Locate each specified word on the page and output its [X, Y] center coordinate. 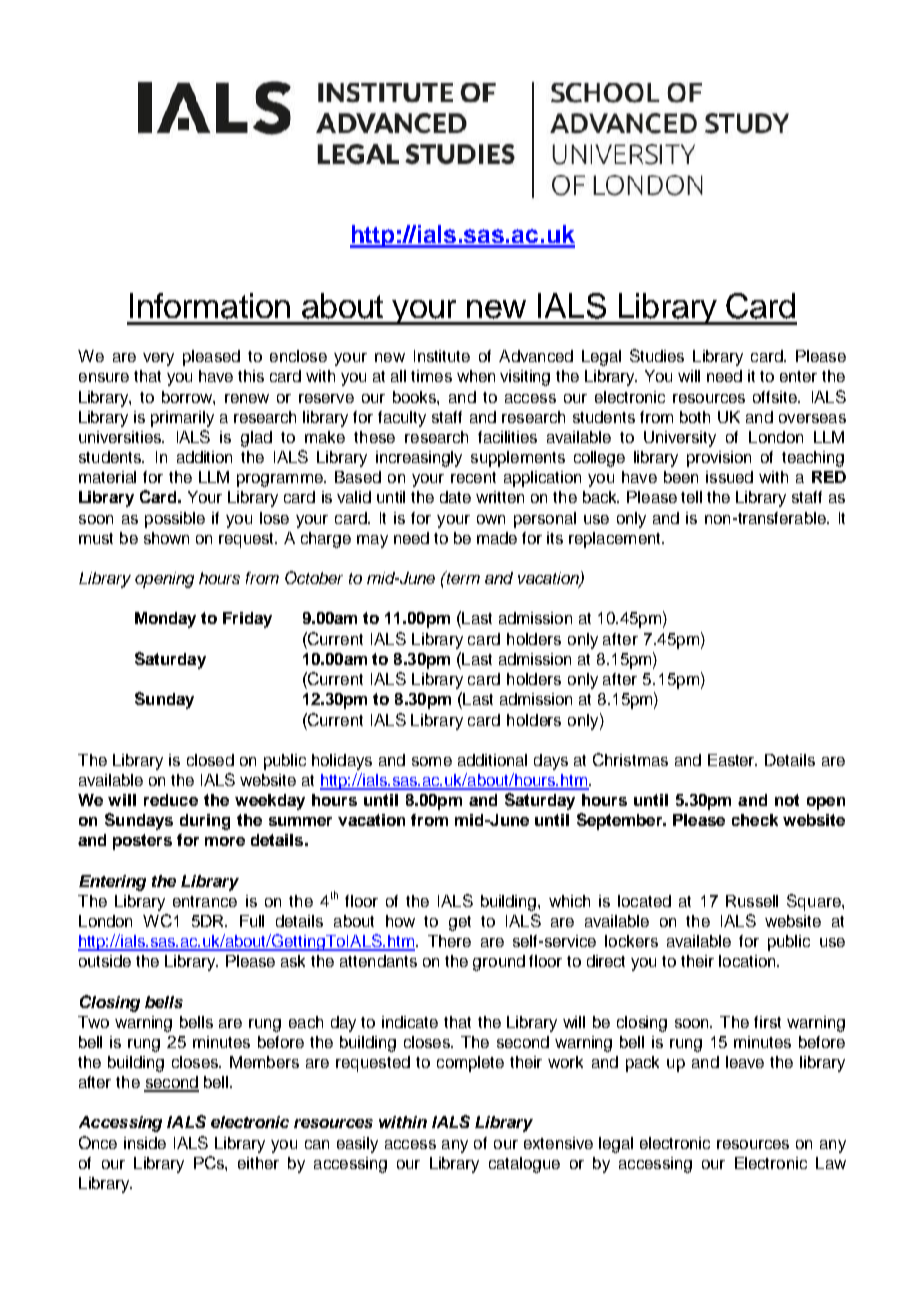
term [462, 577]
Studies [657, 355]
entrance [205, 901]
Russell [752, 901]
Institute [442, 356]
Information [210, 306]
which [569, 901]
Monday [165, 620]
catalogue [524, 1165]
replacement [616, 540]
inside [145, 1143]
